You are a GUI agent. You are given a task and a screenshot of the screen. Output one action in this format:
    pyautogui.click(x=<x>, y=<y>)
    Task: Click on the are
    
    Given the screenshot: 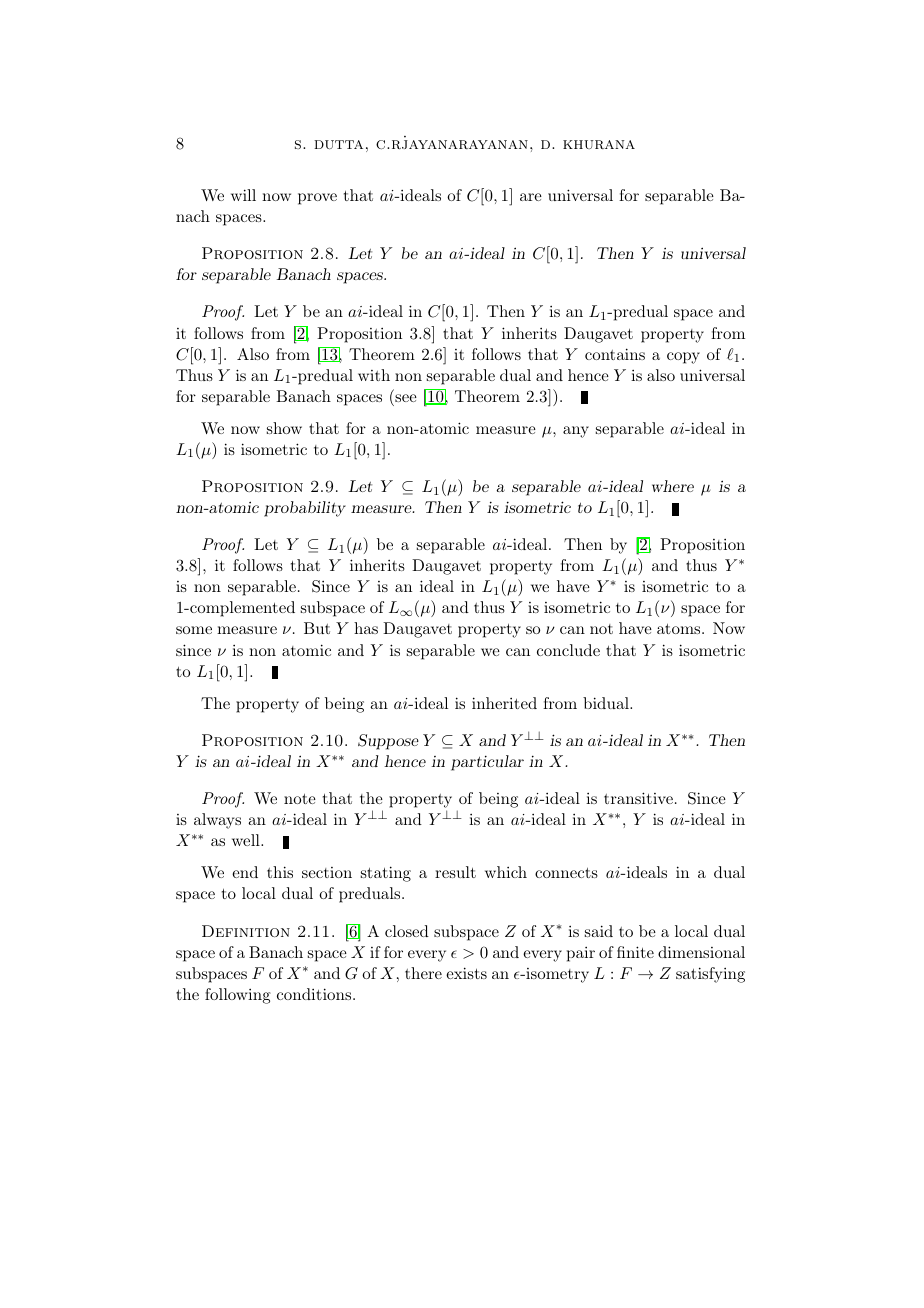 What is the action you would take?
    pyautogui.click(x=531, y=197)
